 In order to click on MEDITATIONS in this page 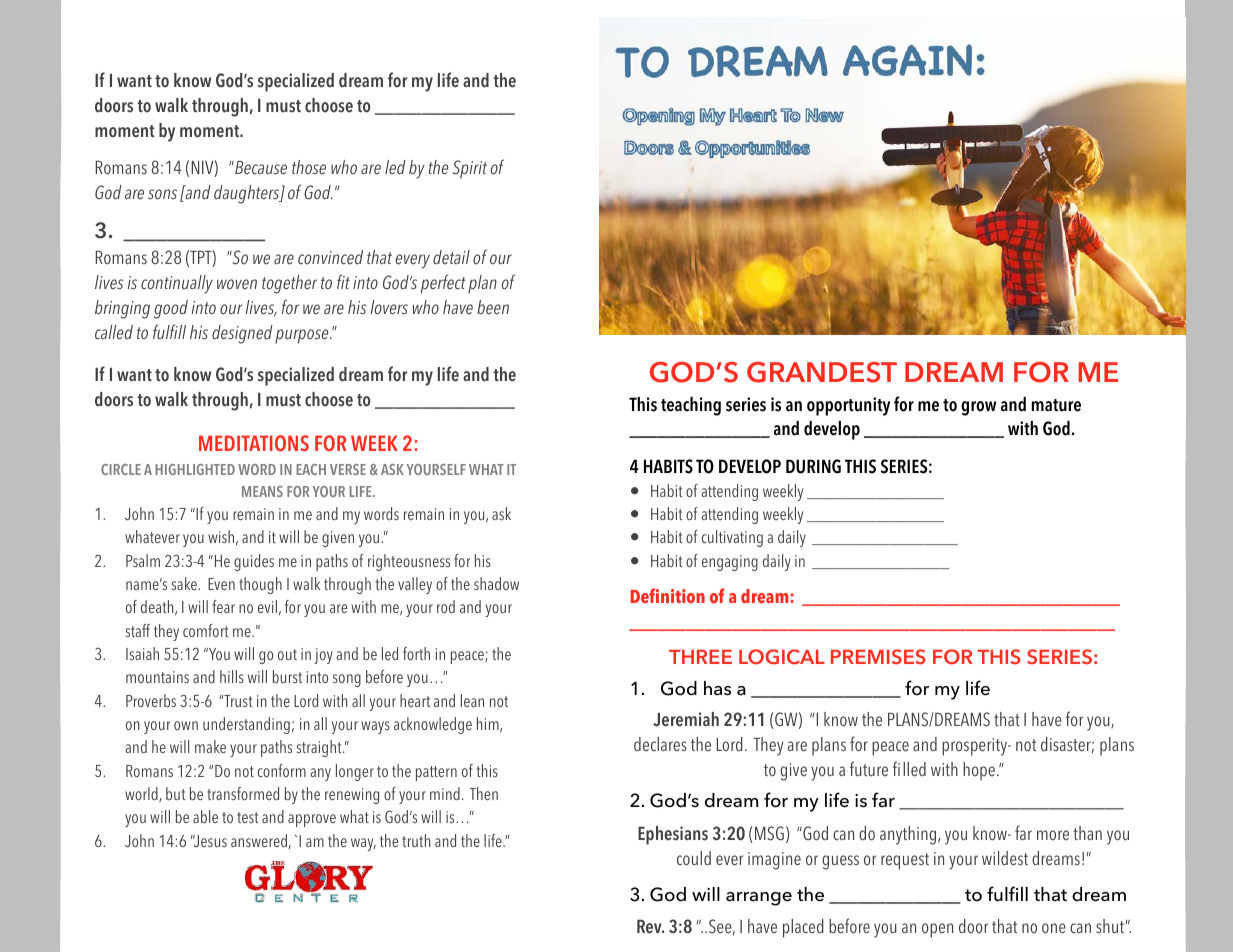, I will do `click(254, 443)`.
